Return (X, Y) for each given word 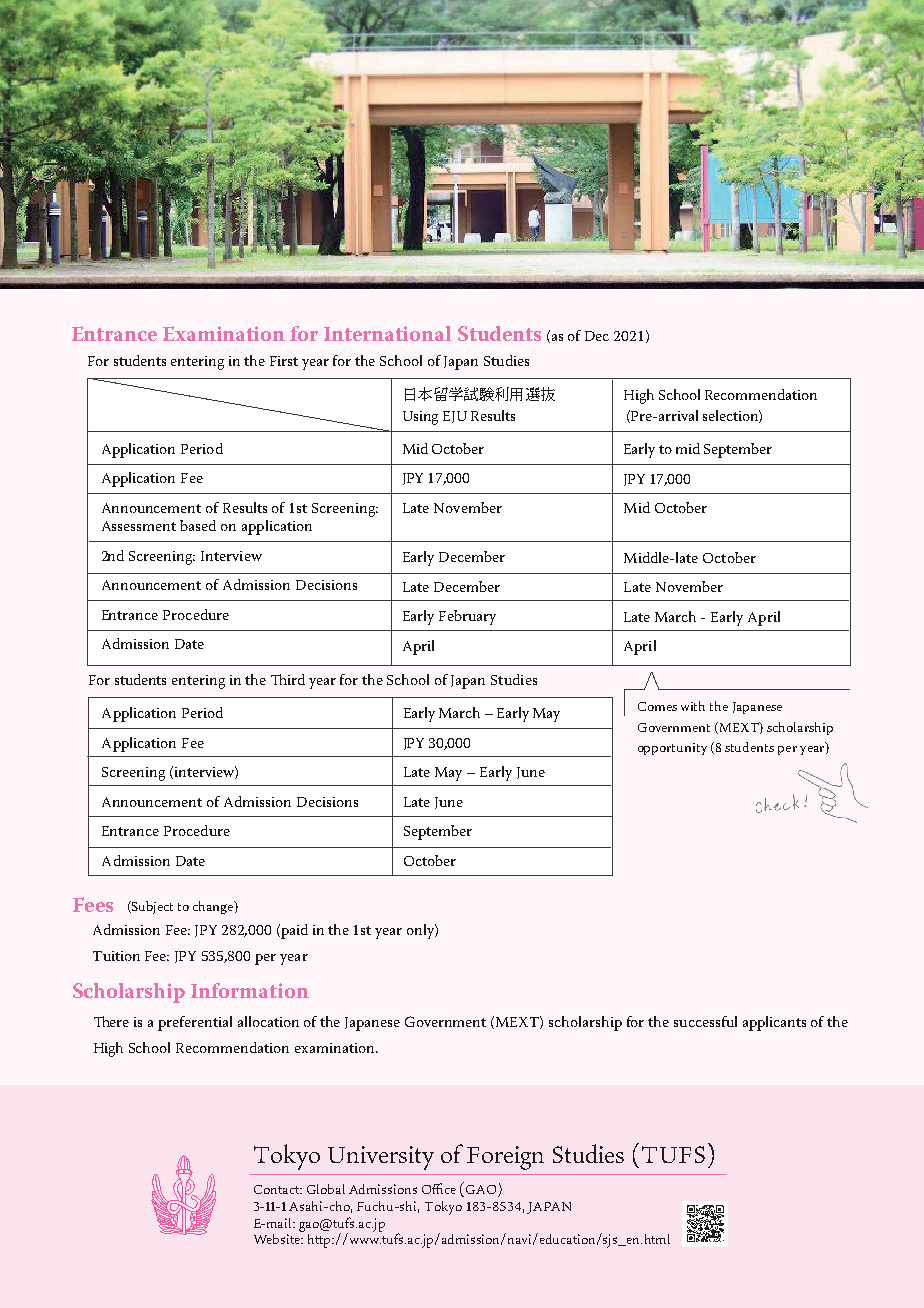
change (214, 907)
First (284, 361)
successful (705, 1021)
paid (293, 931)
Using (420, 418)
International (387, 333)
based (198, 525)
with (693, 706)
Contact (278, 1189)
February (467, 617)
